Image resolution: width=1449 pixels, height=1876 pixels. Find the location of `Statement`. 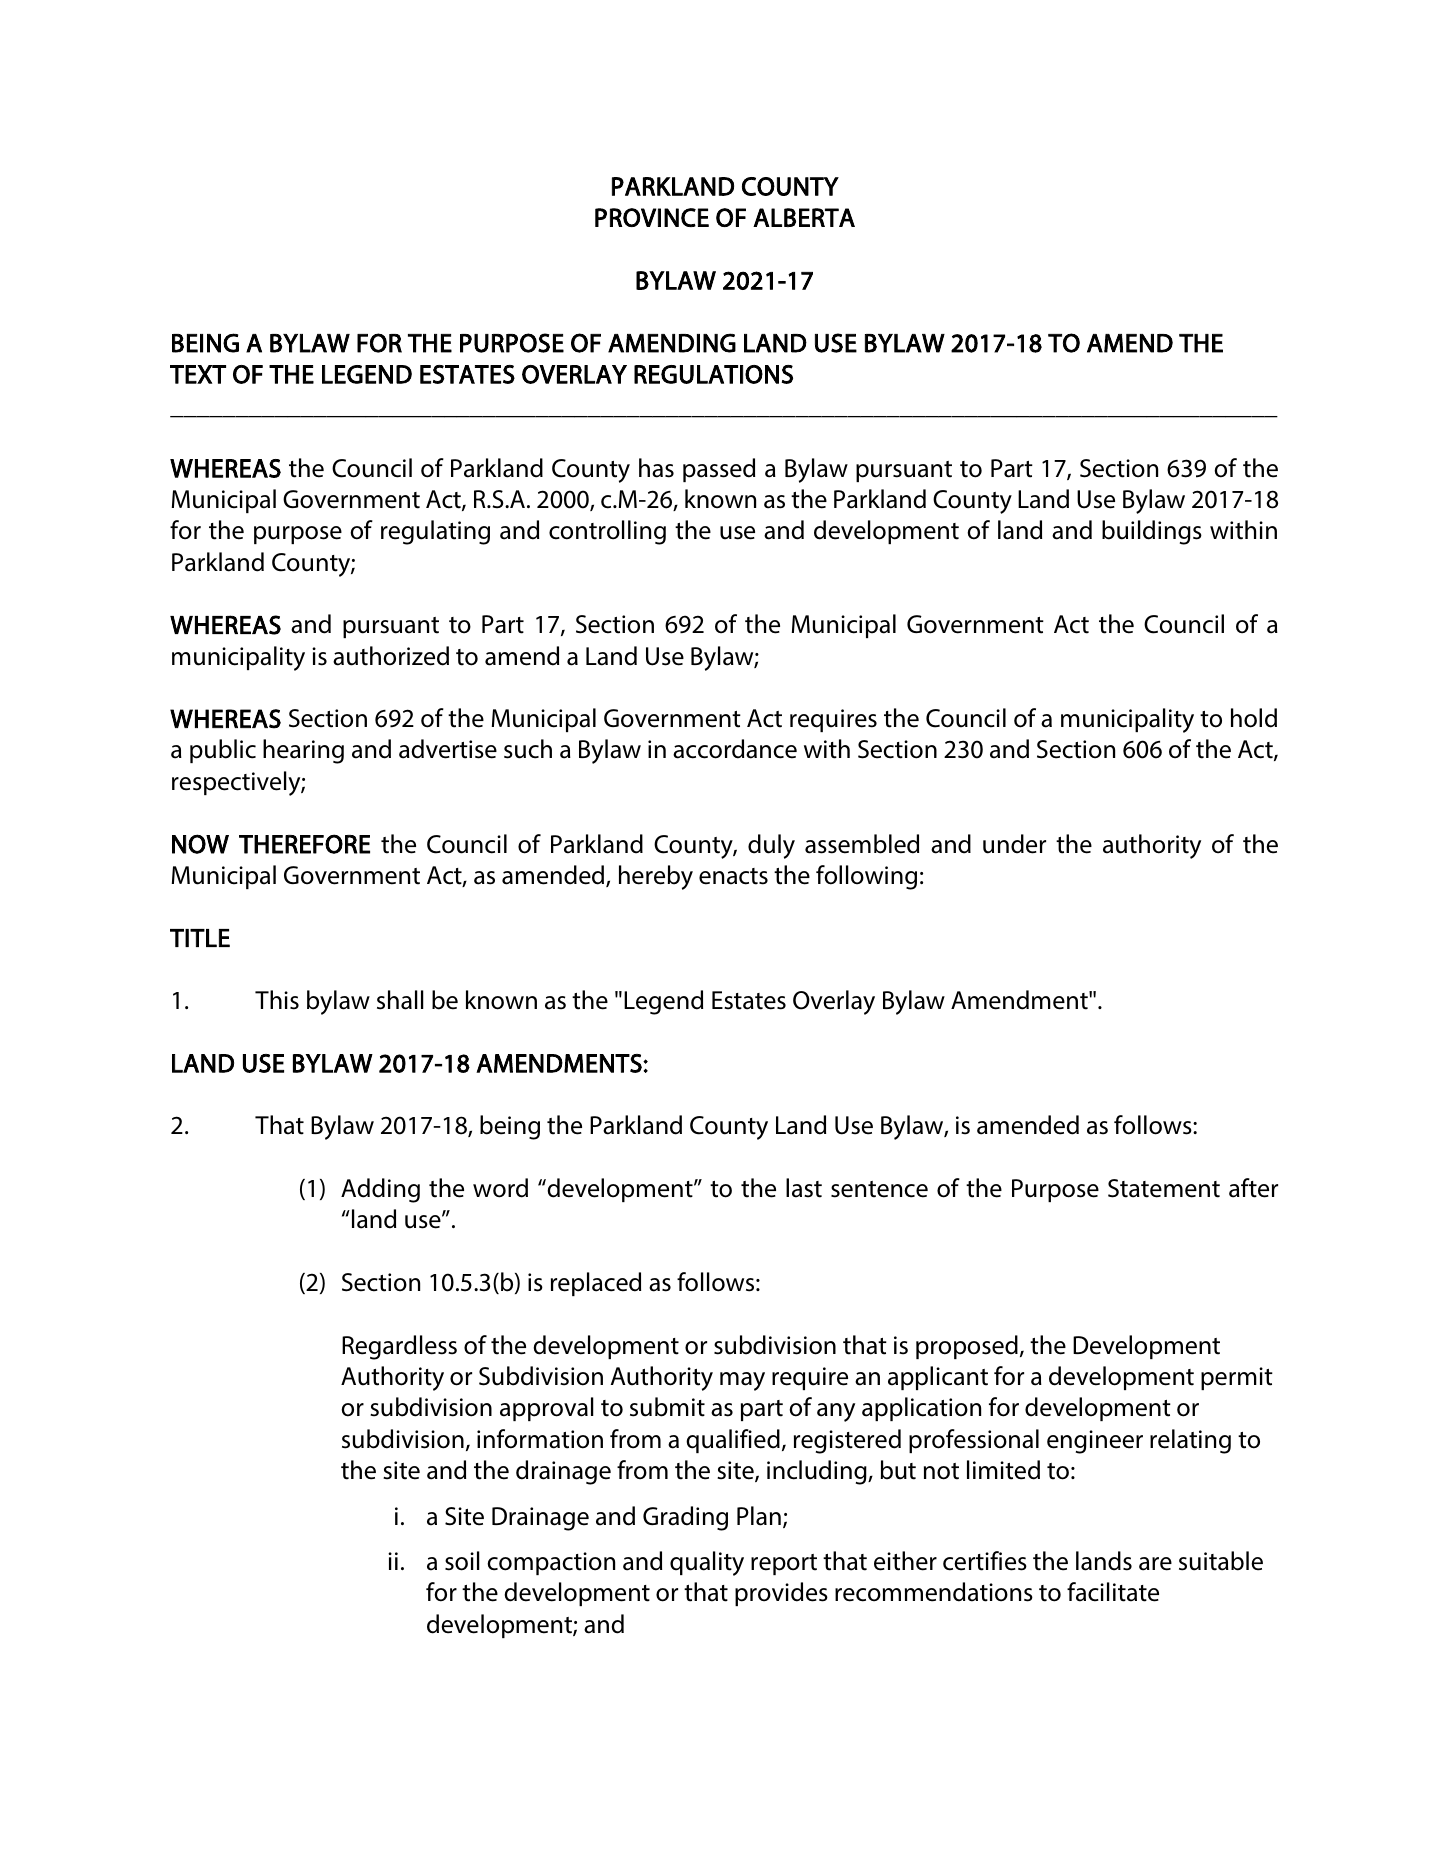

Statement is located at coordinates (1164, 1188).
